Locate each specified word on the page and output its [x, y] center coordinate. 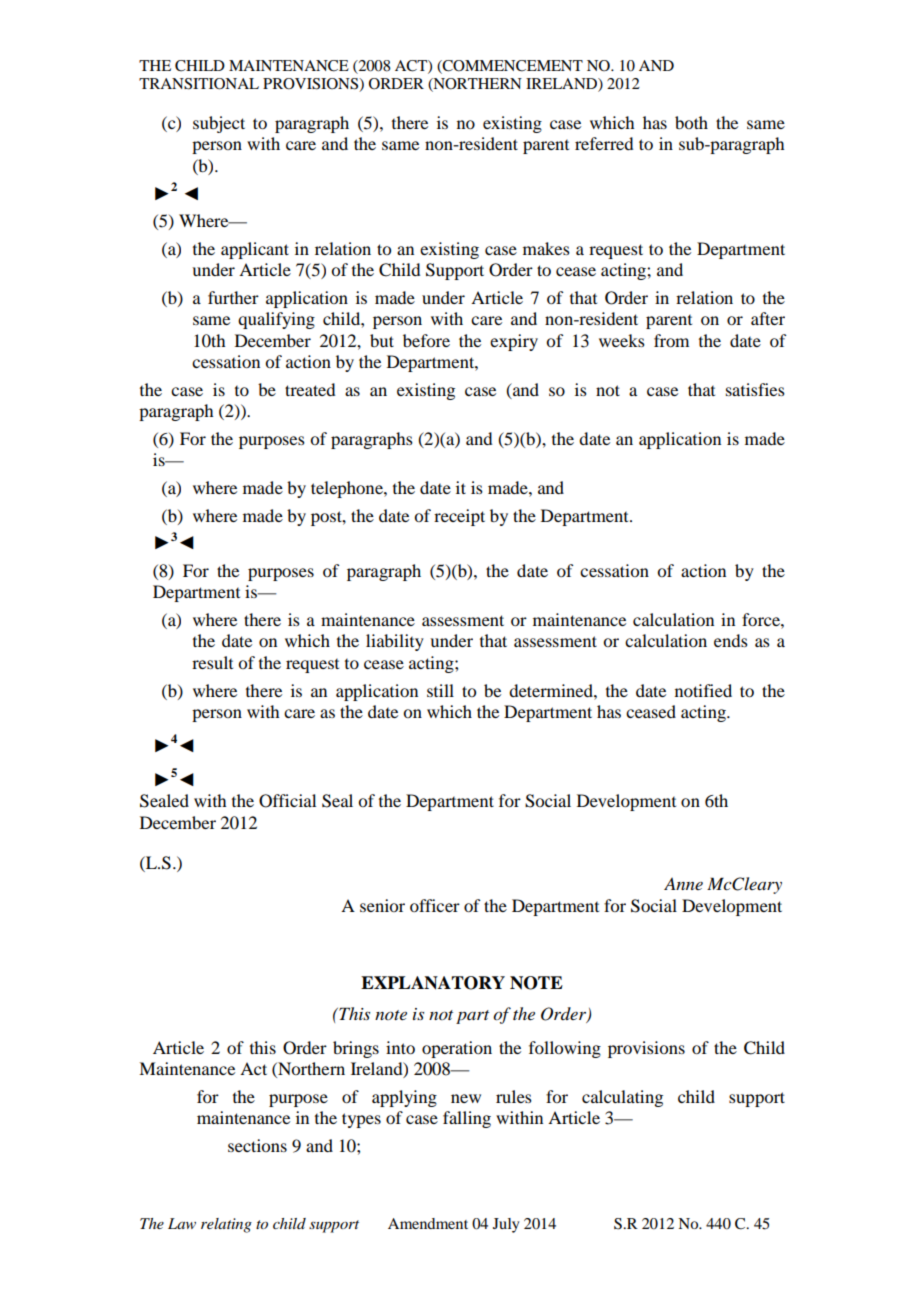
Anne [683, 884]
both [691, 122]
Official [287, 801]
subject [219, 124]
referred [604, 143]
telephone [348, 489]
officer [435, 905]
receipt [459, 517]
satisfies [755, 389]
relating [226, 1225]
